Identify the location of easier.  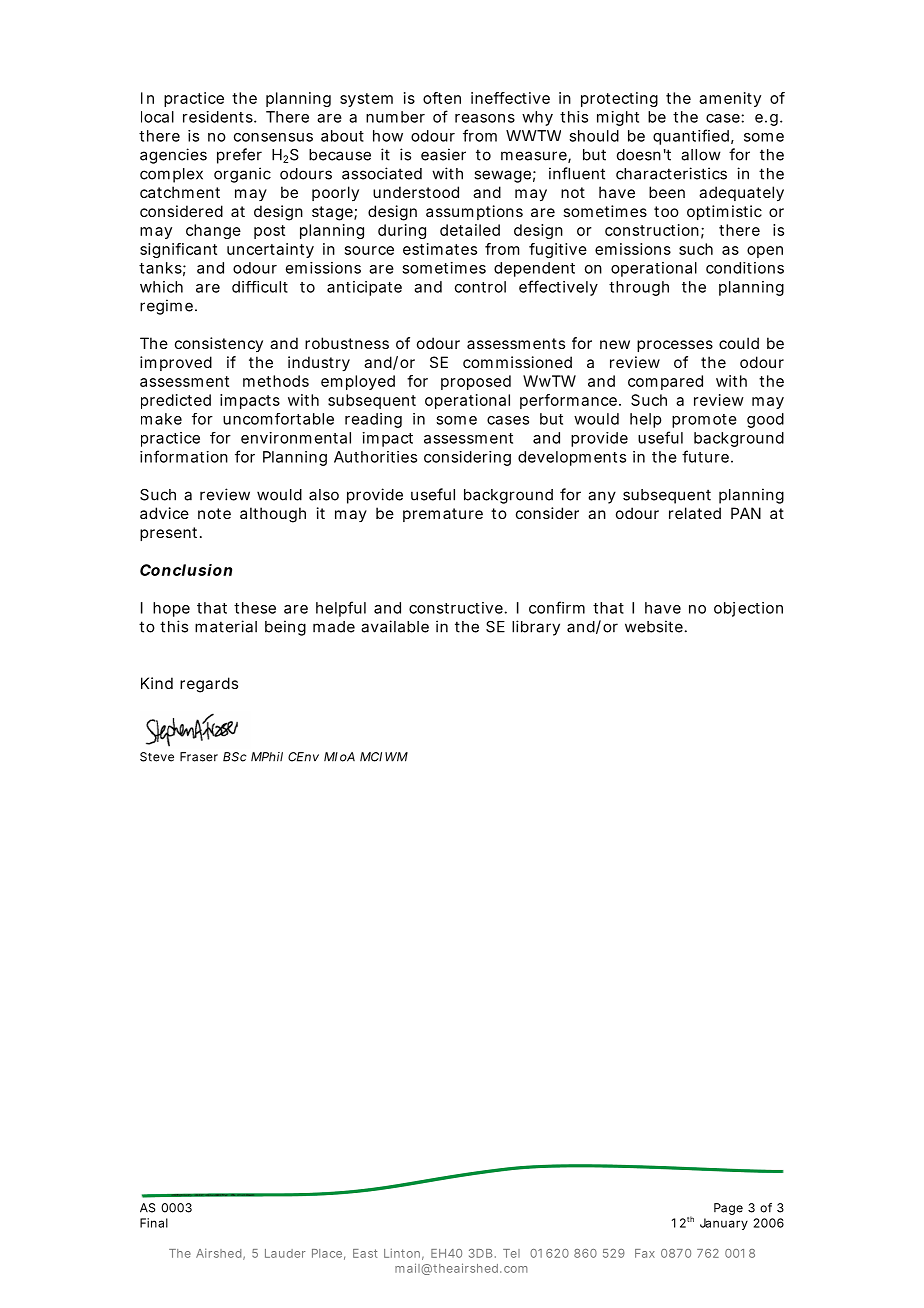
(443, 154).
